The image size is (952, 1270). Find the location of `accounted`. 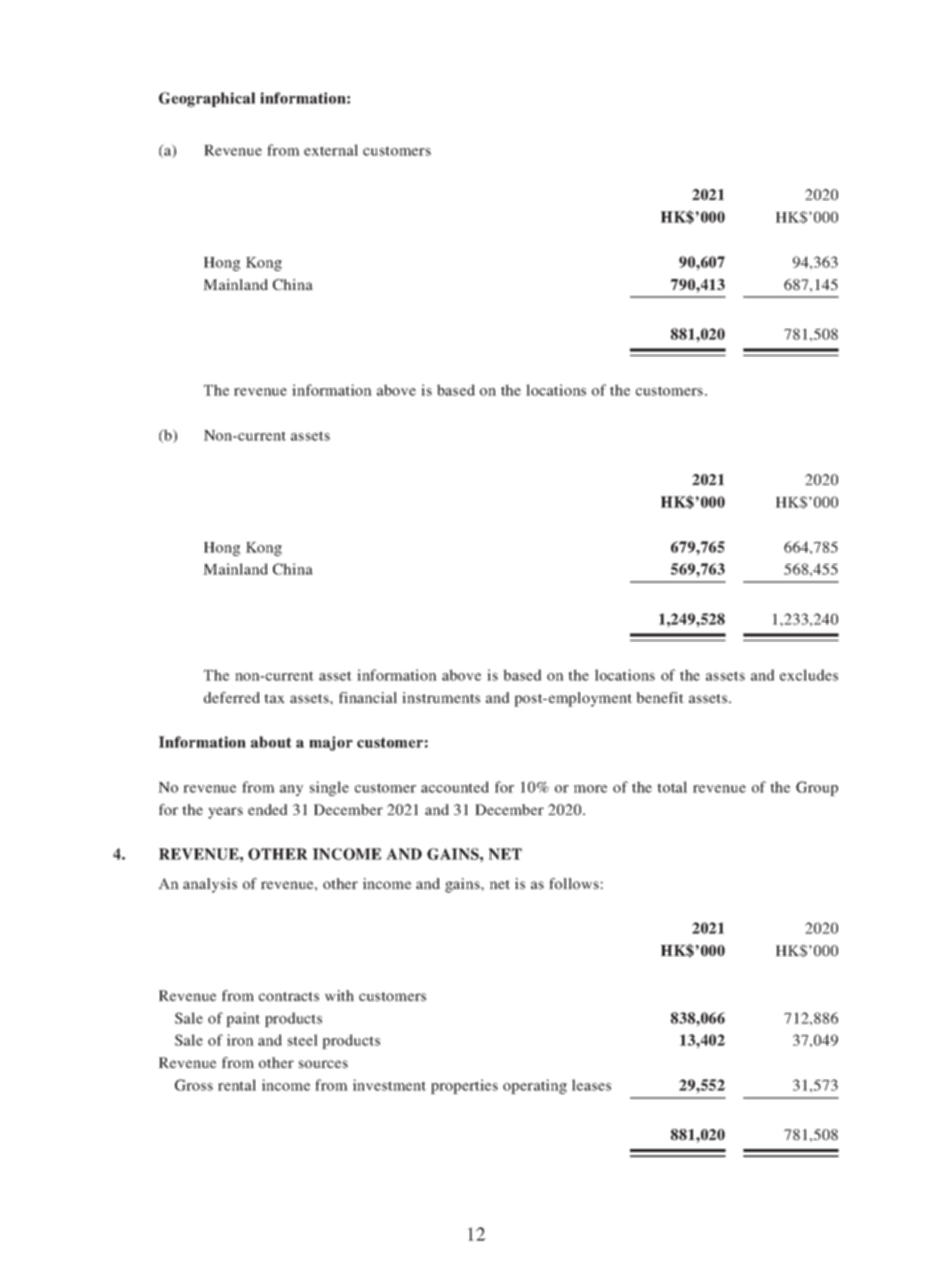

accounted is located at coordinates (455, 787).
